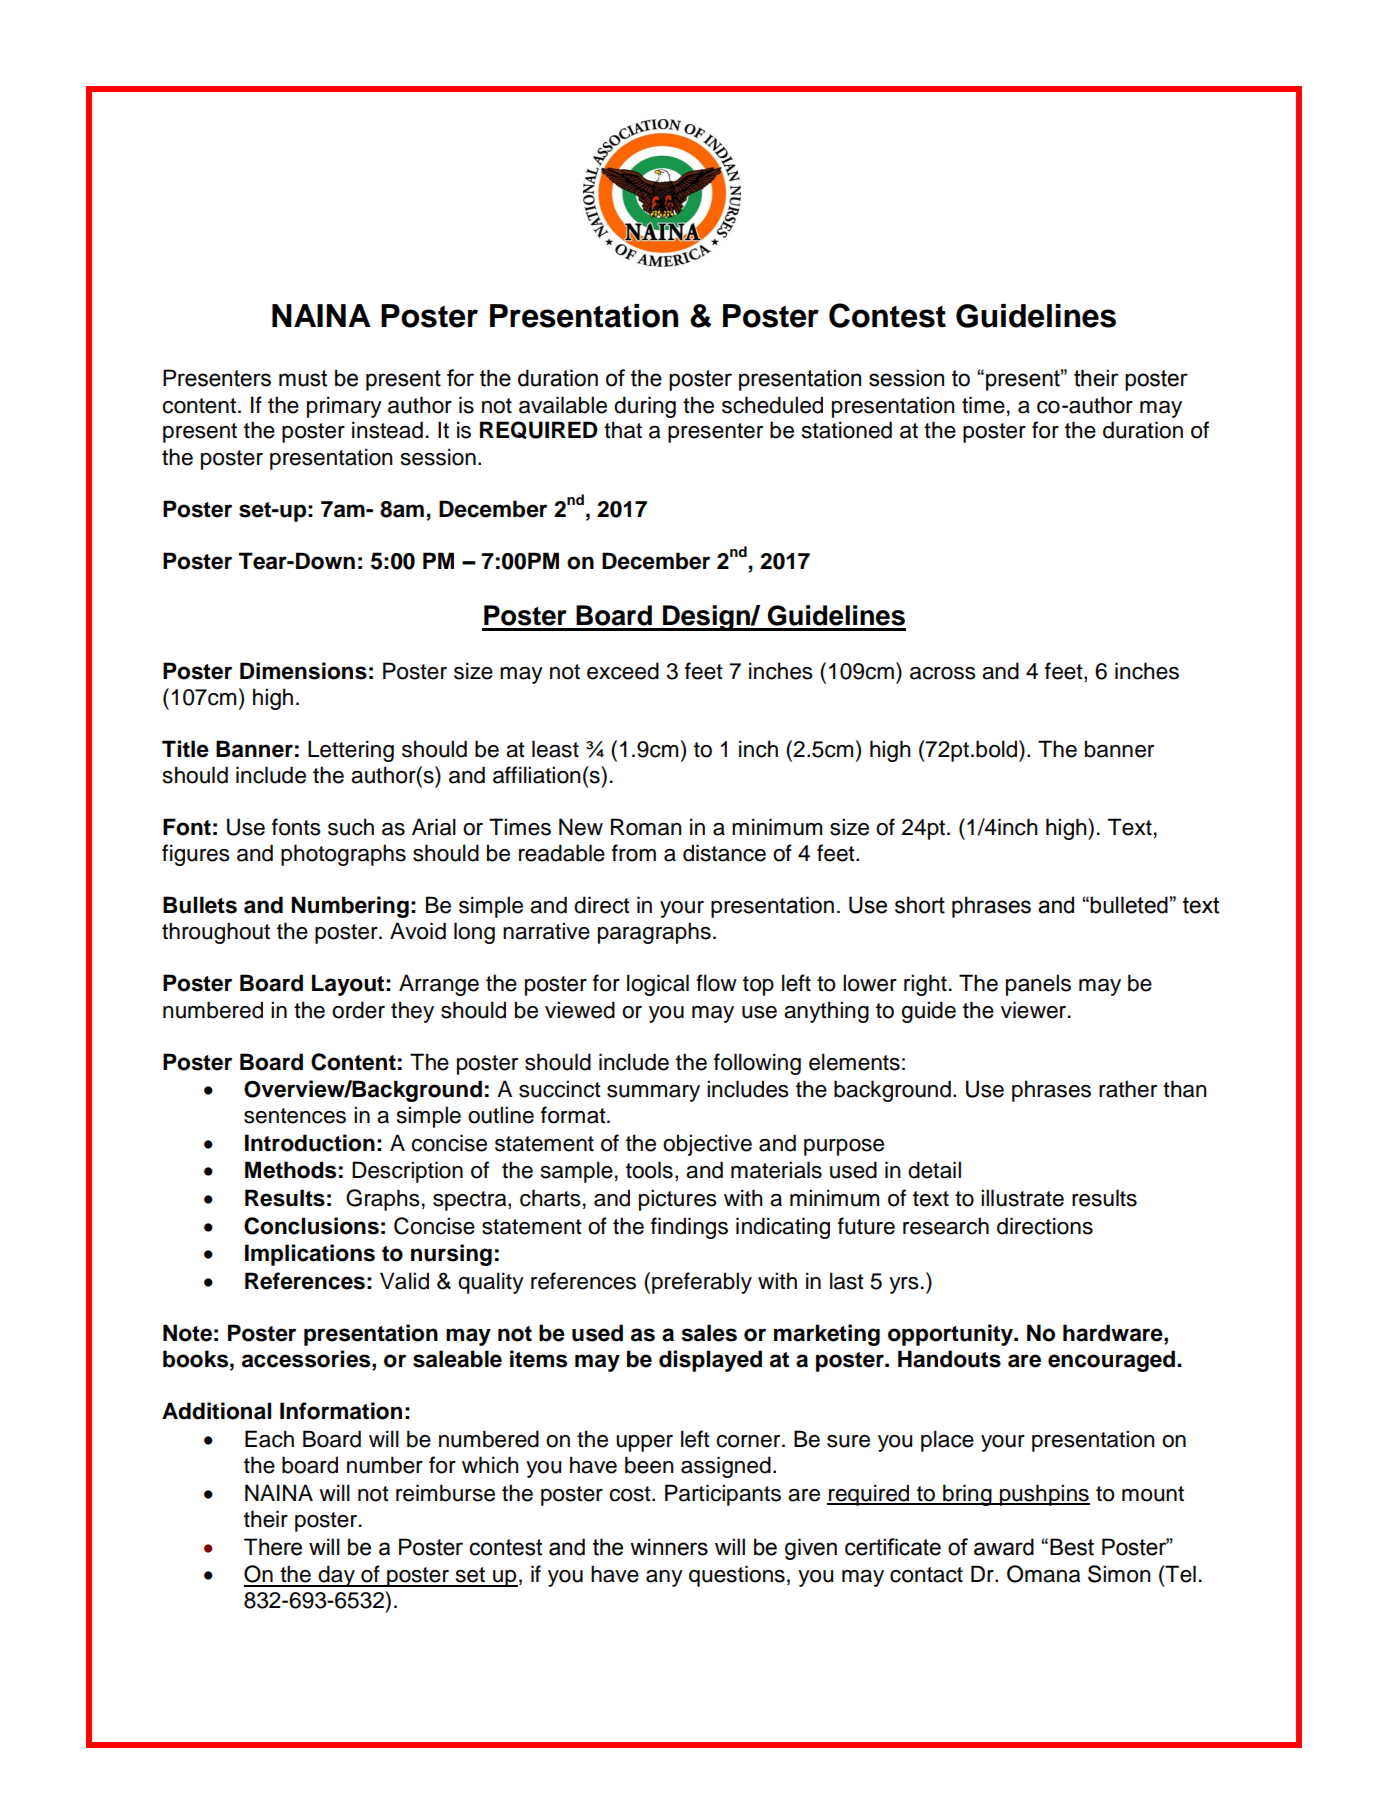  Describe the element at coordinates (273, 1547) in the screenshot. I see `There` at that location.
